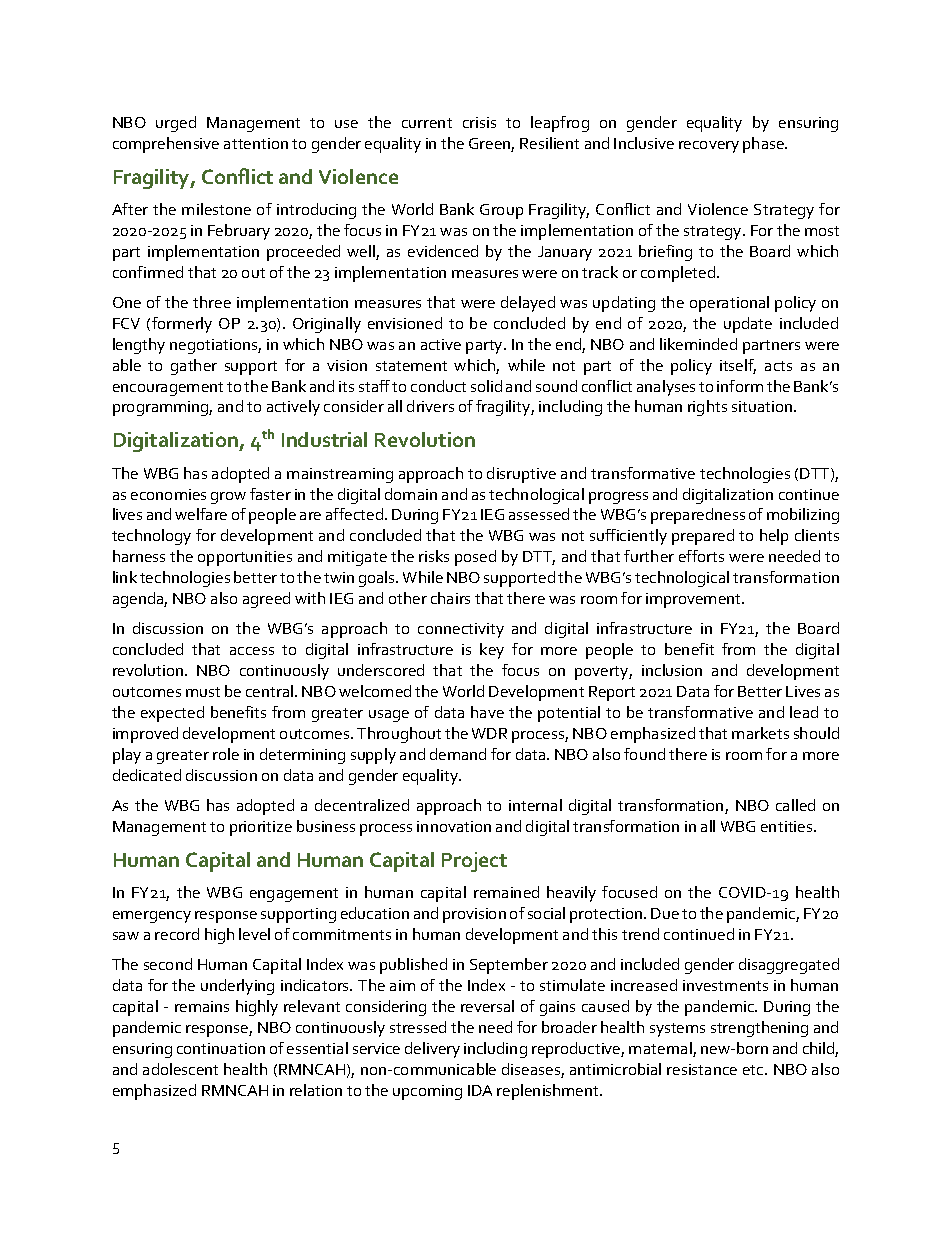 The image size is (952, 1233). What do you see at coordinates (479, 122) in the image?
I see `crisis` at bounding box center [479, 122].
